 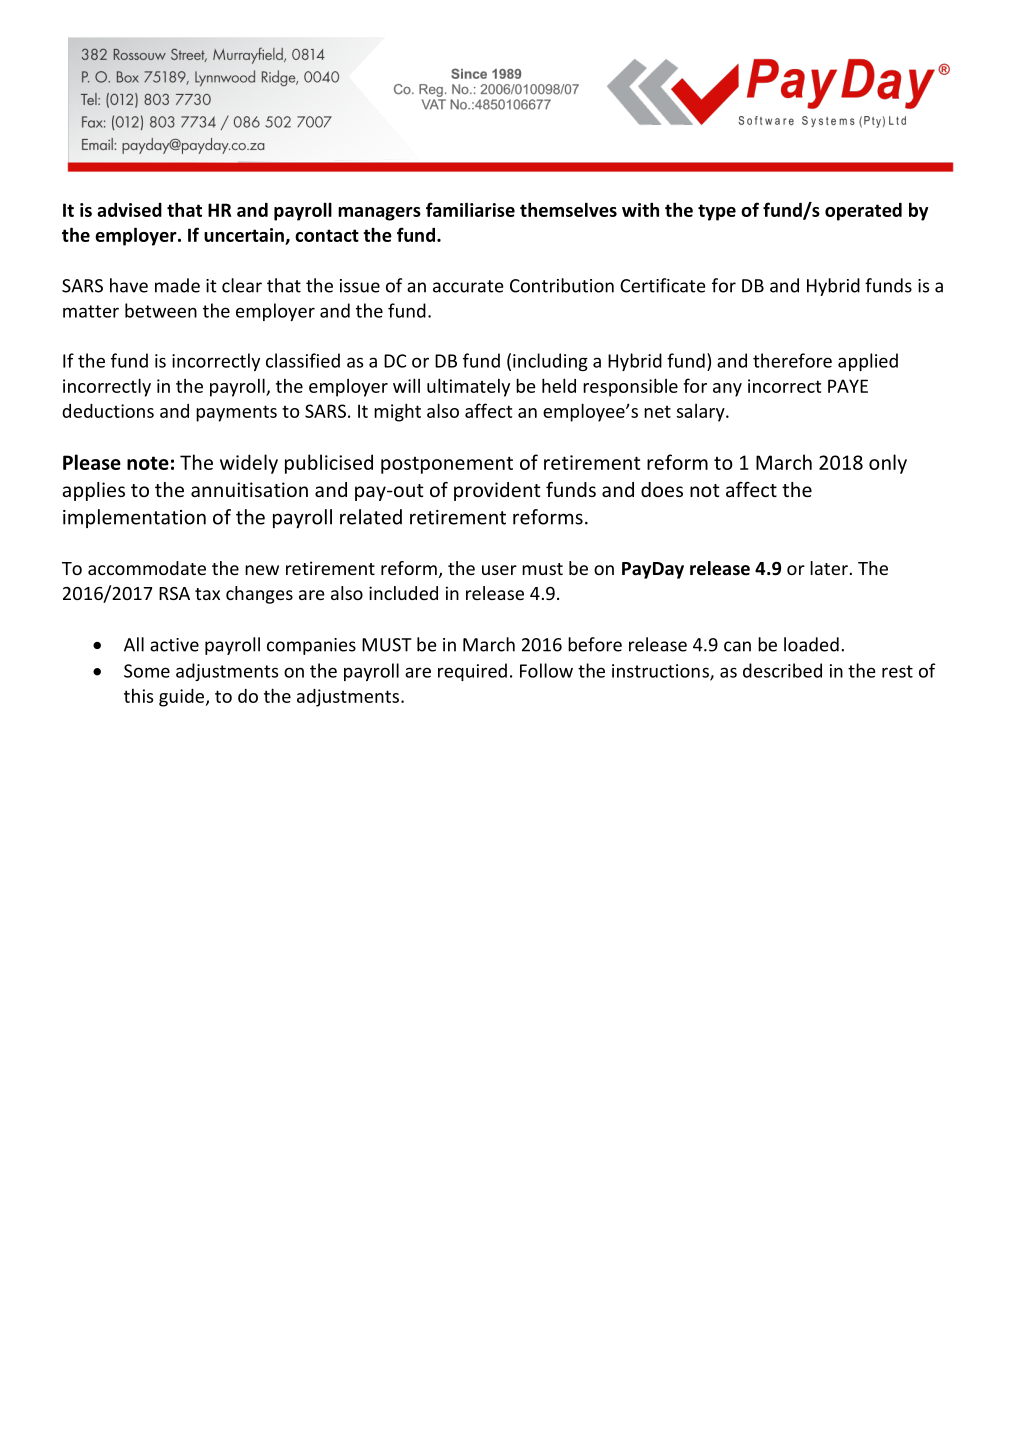 What do you see at coordinates (183, 698) in the image?
I see `guide` at bounding box center [183, 698].
